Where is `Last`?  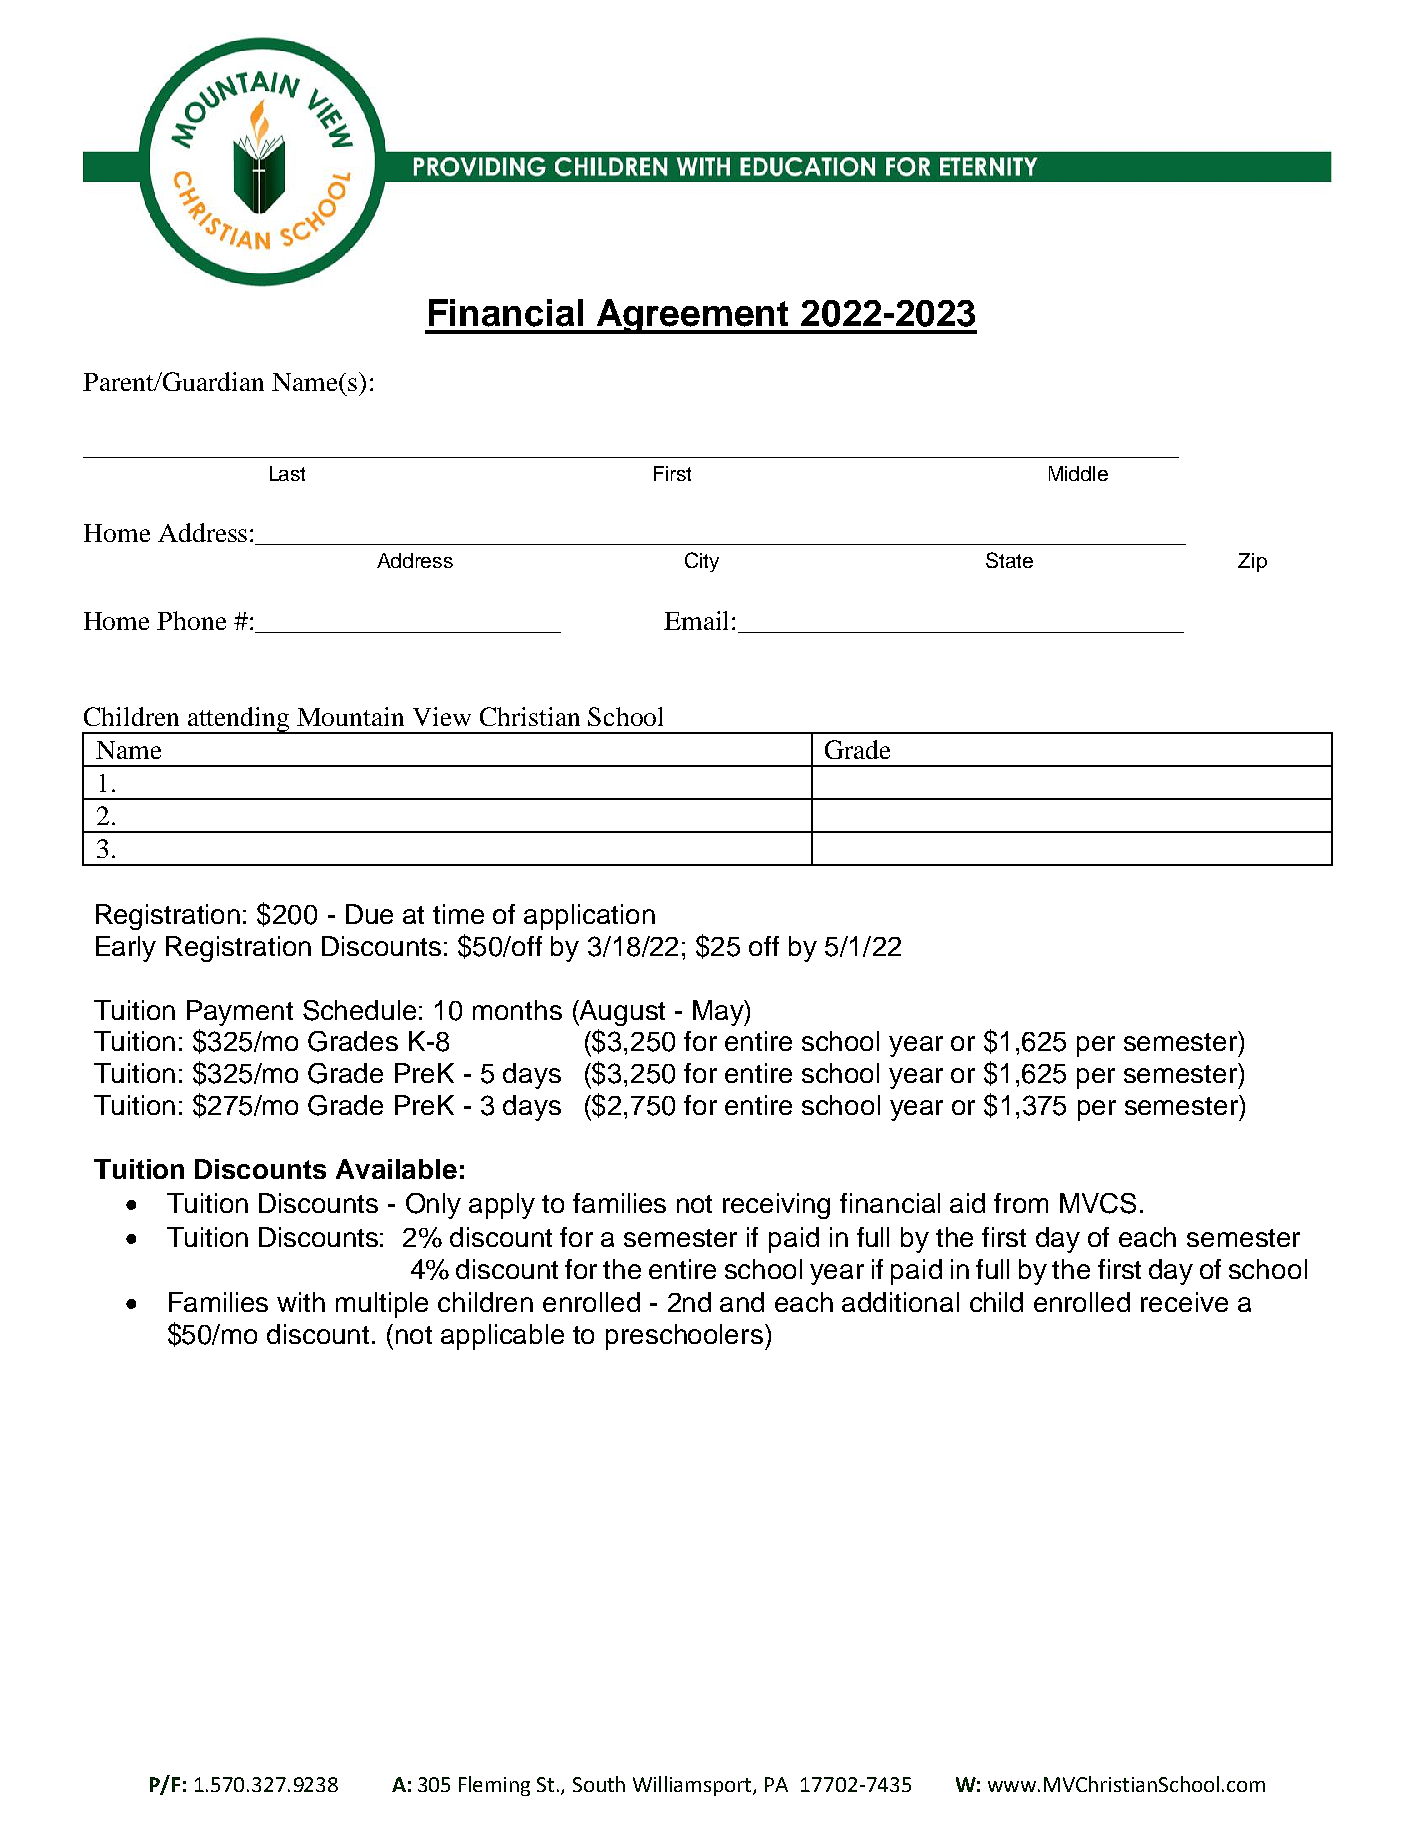 Last is located at coordinates (287, 473).
